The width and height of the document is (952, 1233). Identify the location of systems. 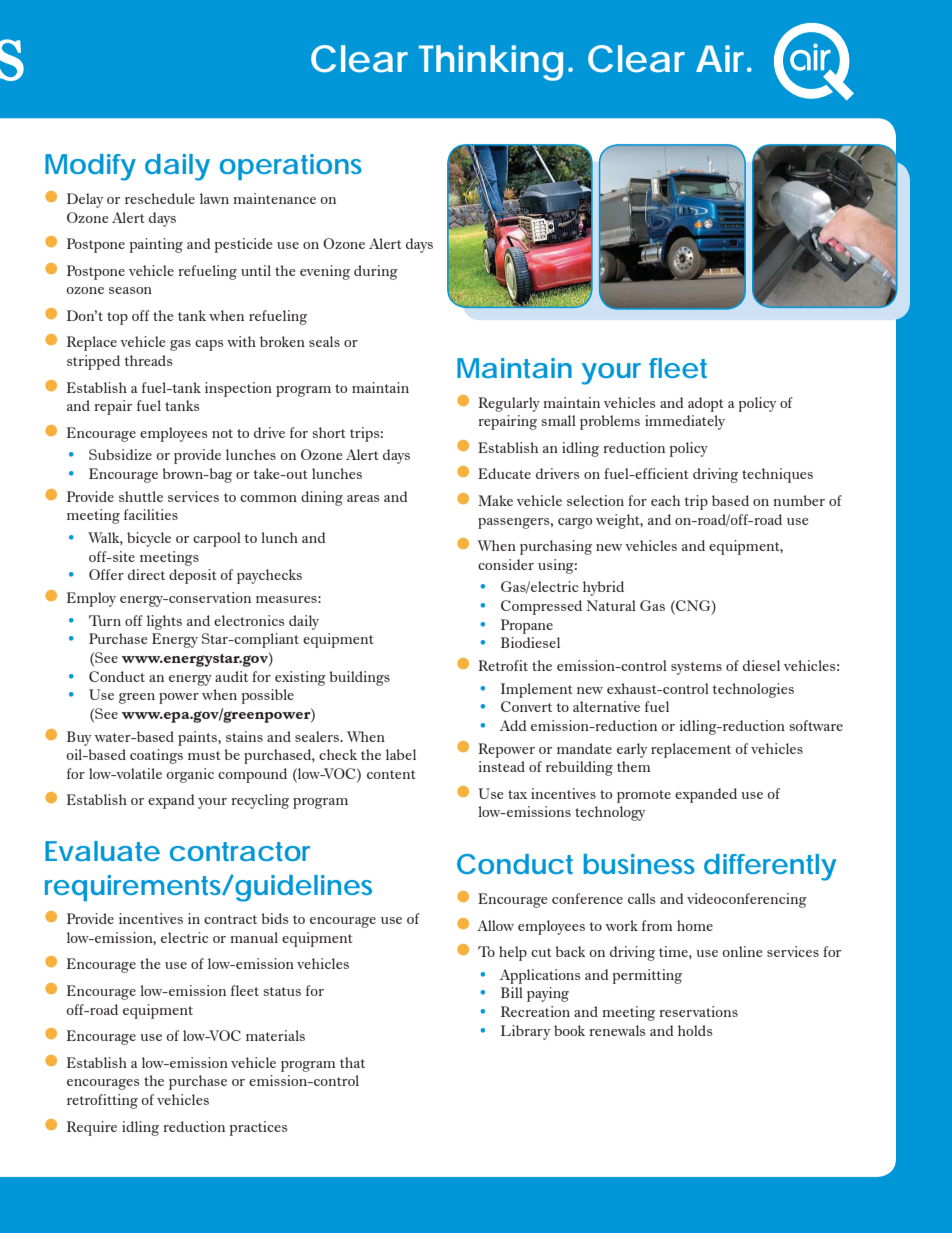
(696, 668).
